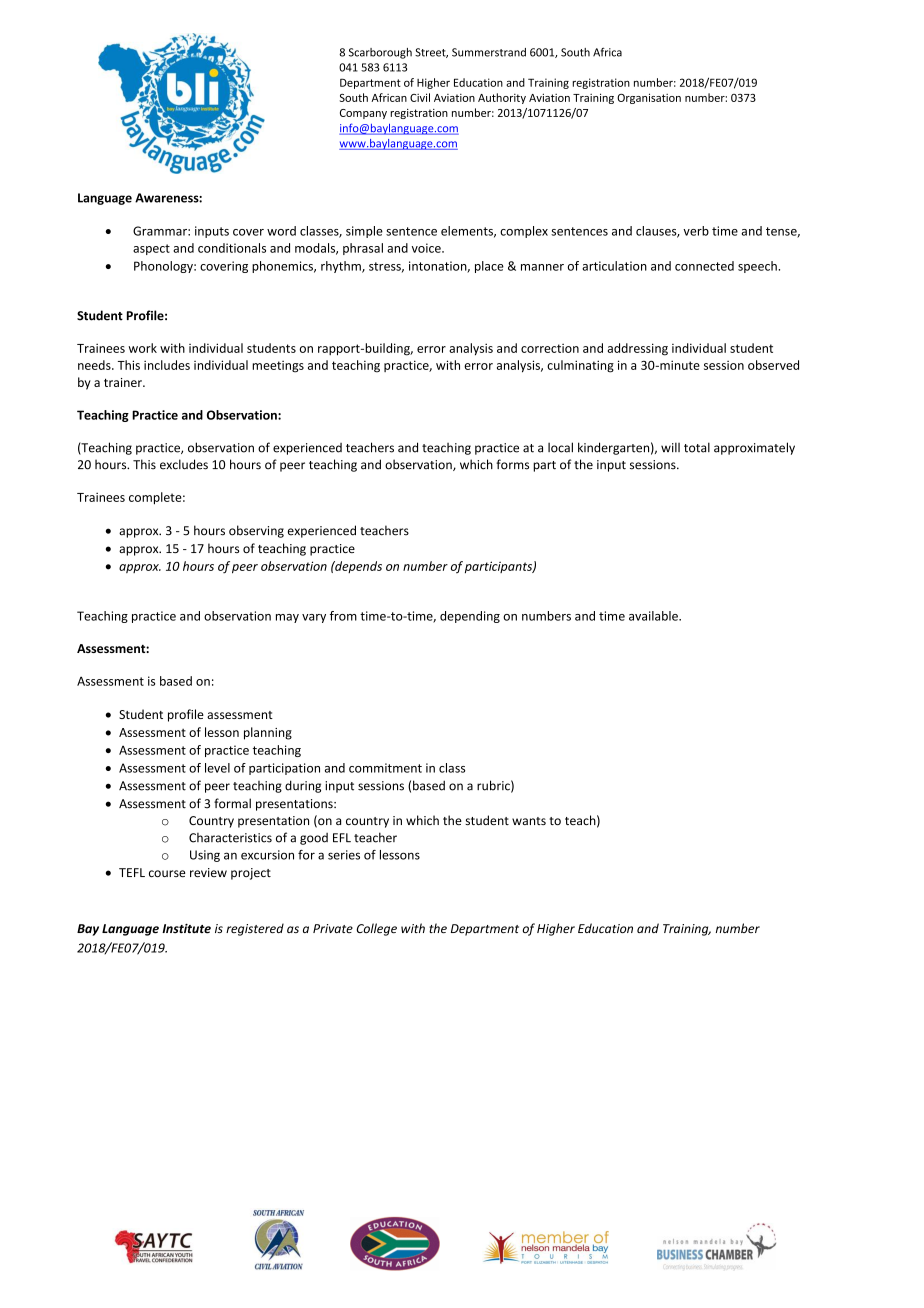 The width and height of the page is (924, 1308). Describe the element at coordinates (696, 231) in the page. I see `verb` at that location.
